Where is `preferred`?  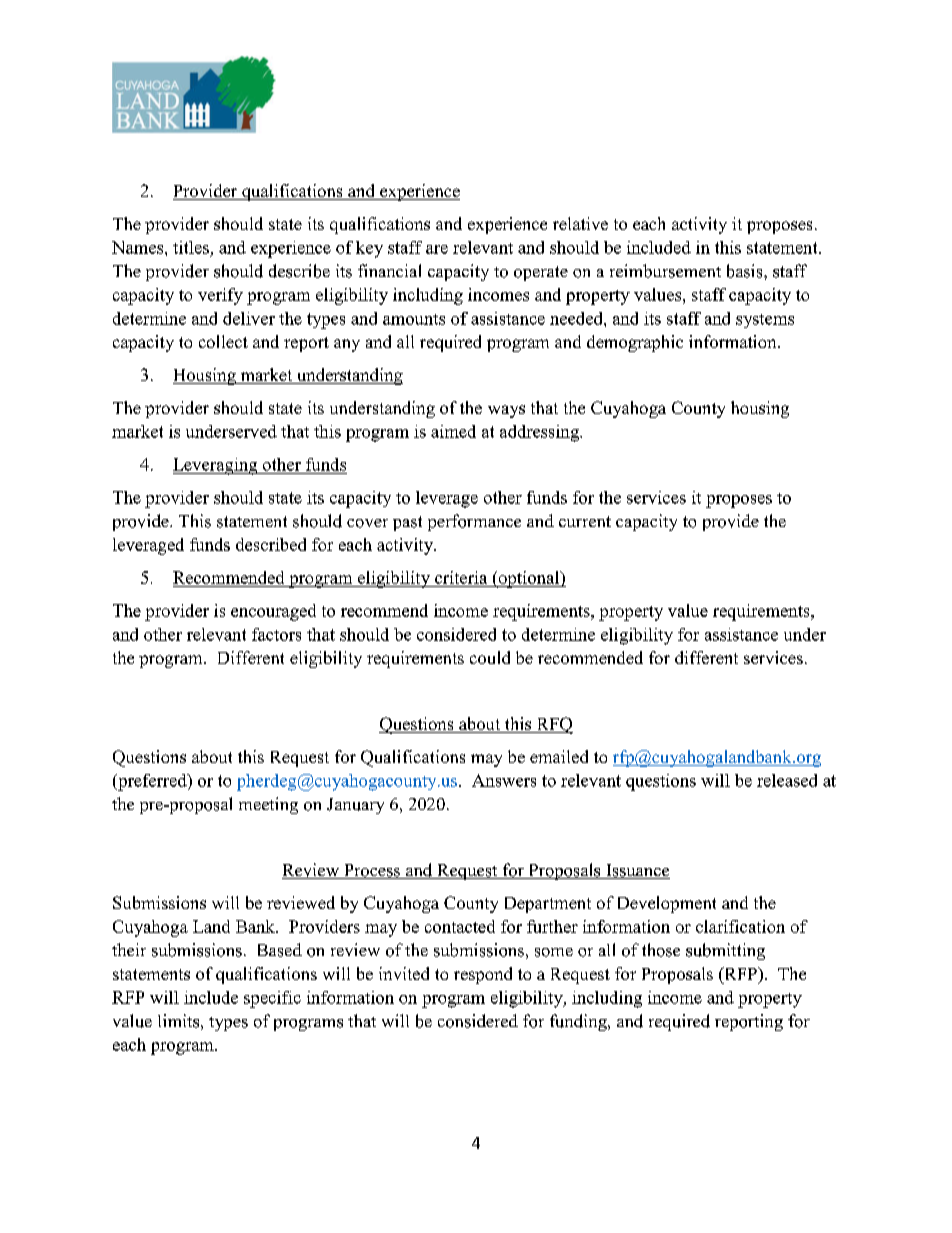
preferred is located at coordinates (152, 782).
